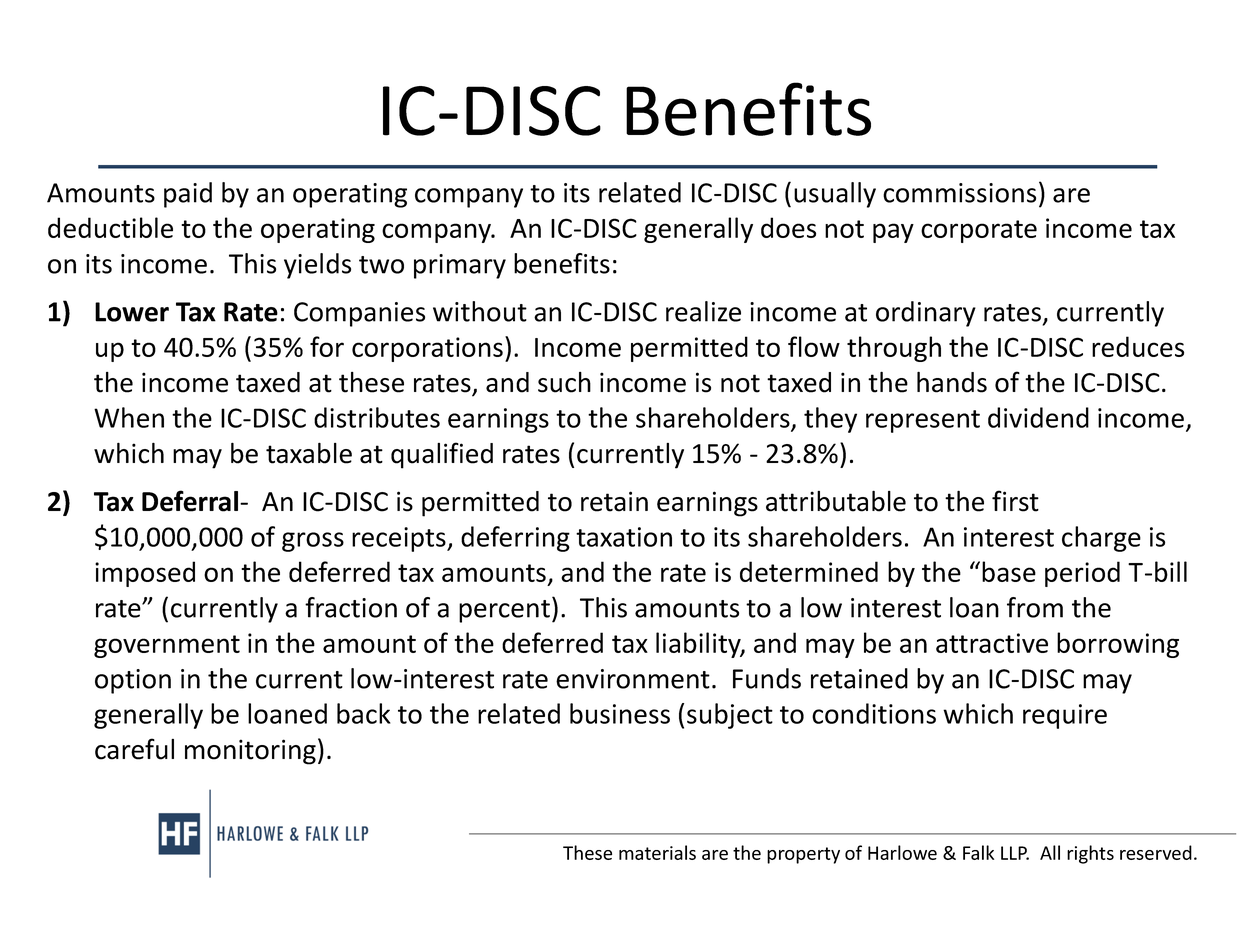 The height and width of the image is (938, 1251). I want to click on commissions, so click(959, 193).
